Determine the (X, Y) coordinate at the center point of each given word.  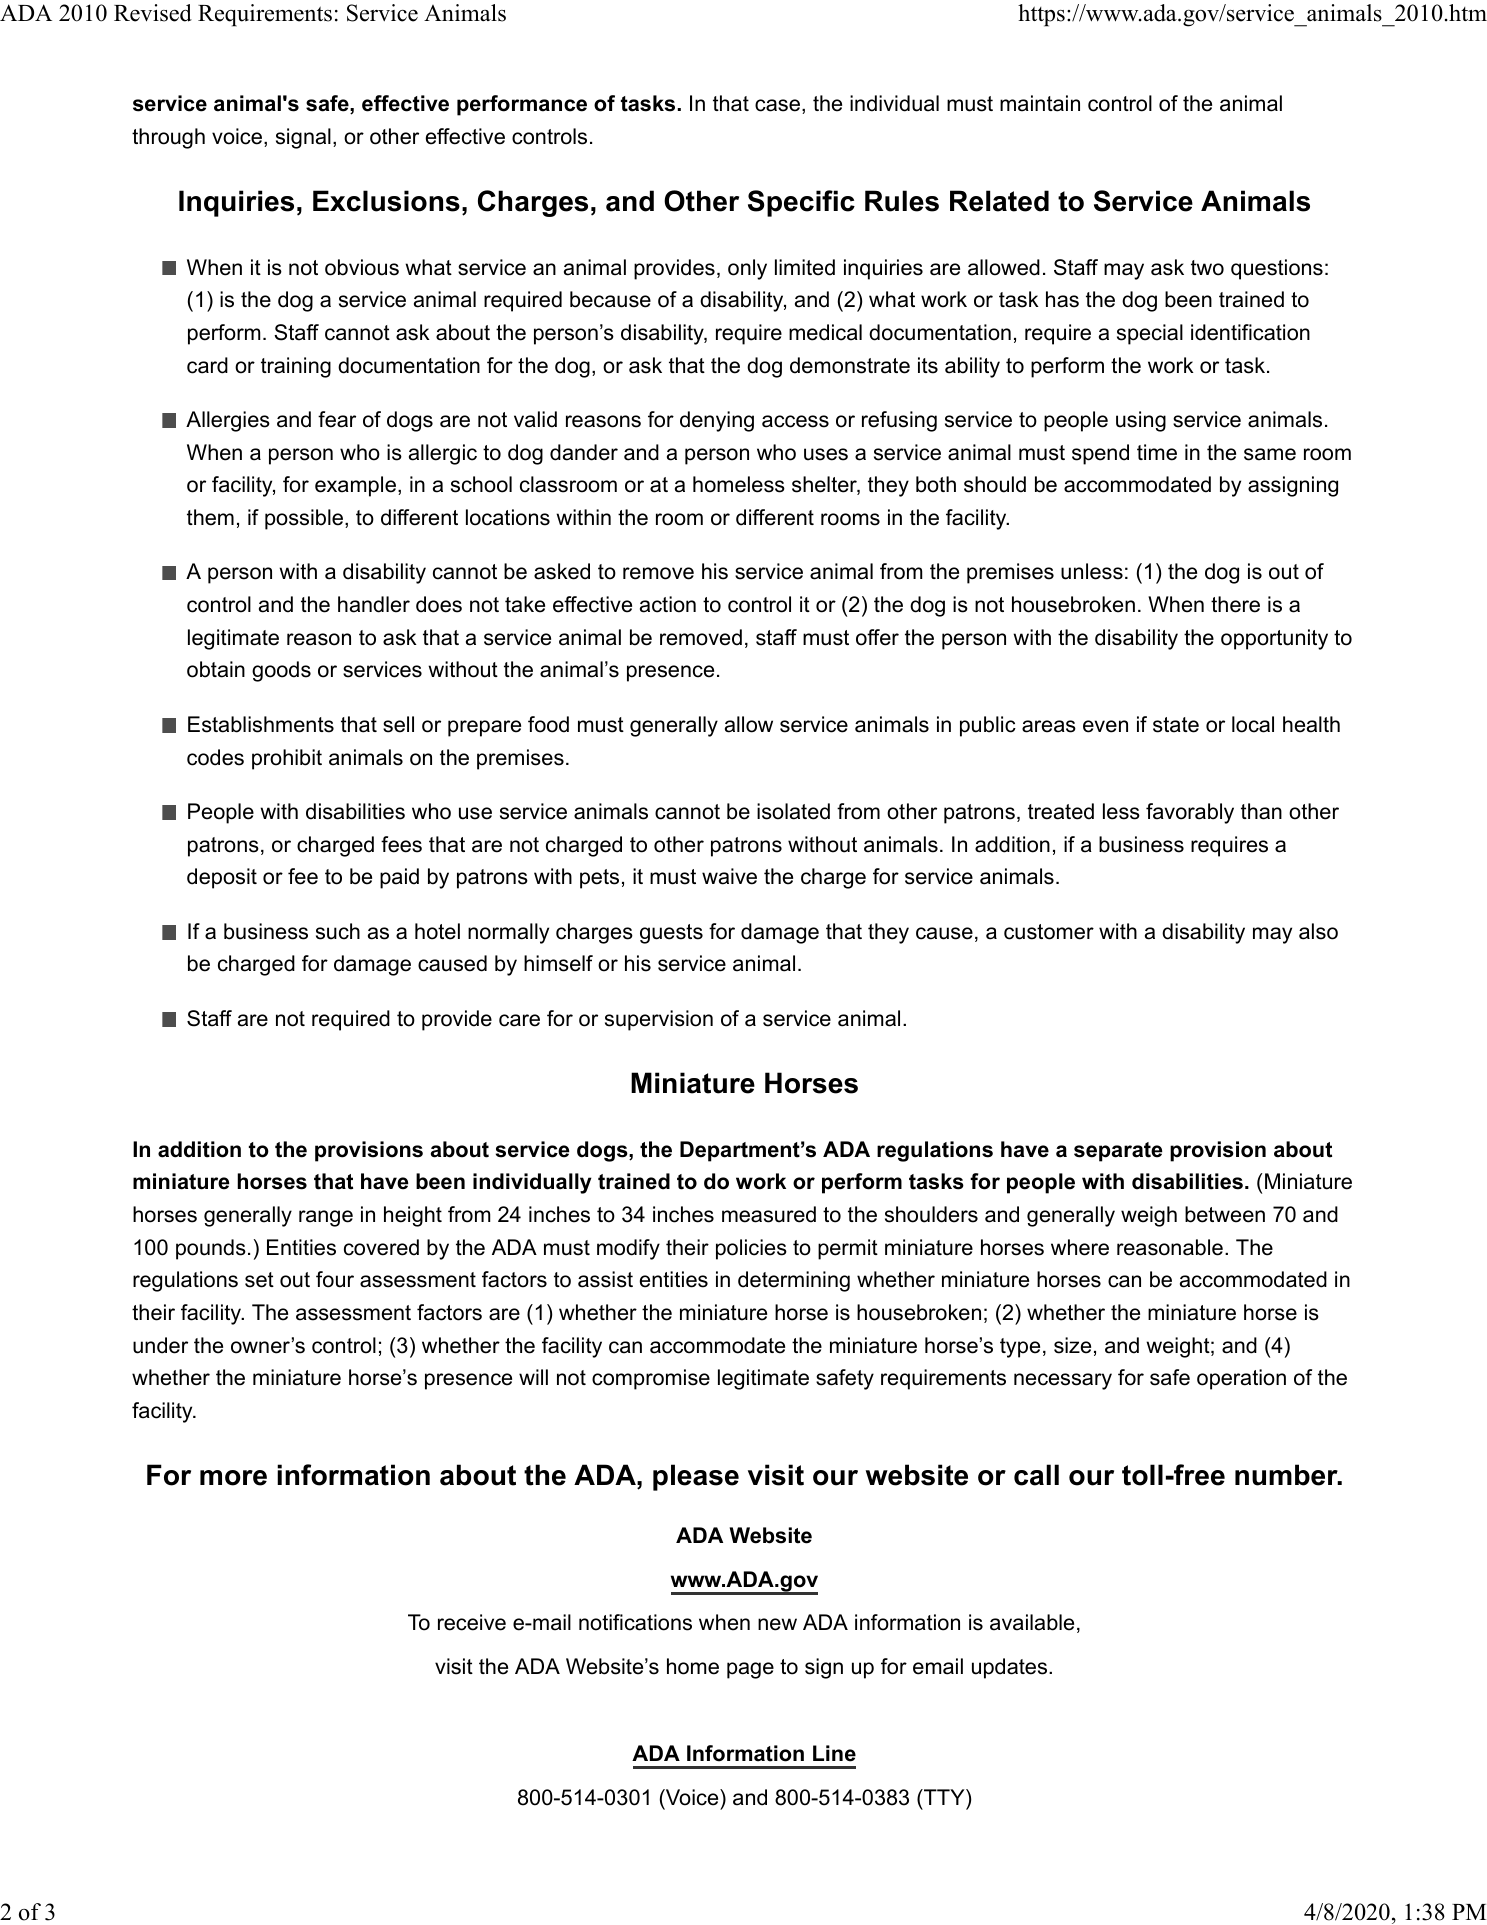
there (1235, 604)
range (326, 1218)
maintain (1040, 103)
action (668, 604)
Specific (801, 203)
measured (769, 1214)
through (168, 138)
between (1225, 1214)
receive (472, 1622)
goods (281, 671)
